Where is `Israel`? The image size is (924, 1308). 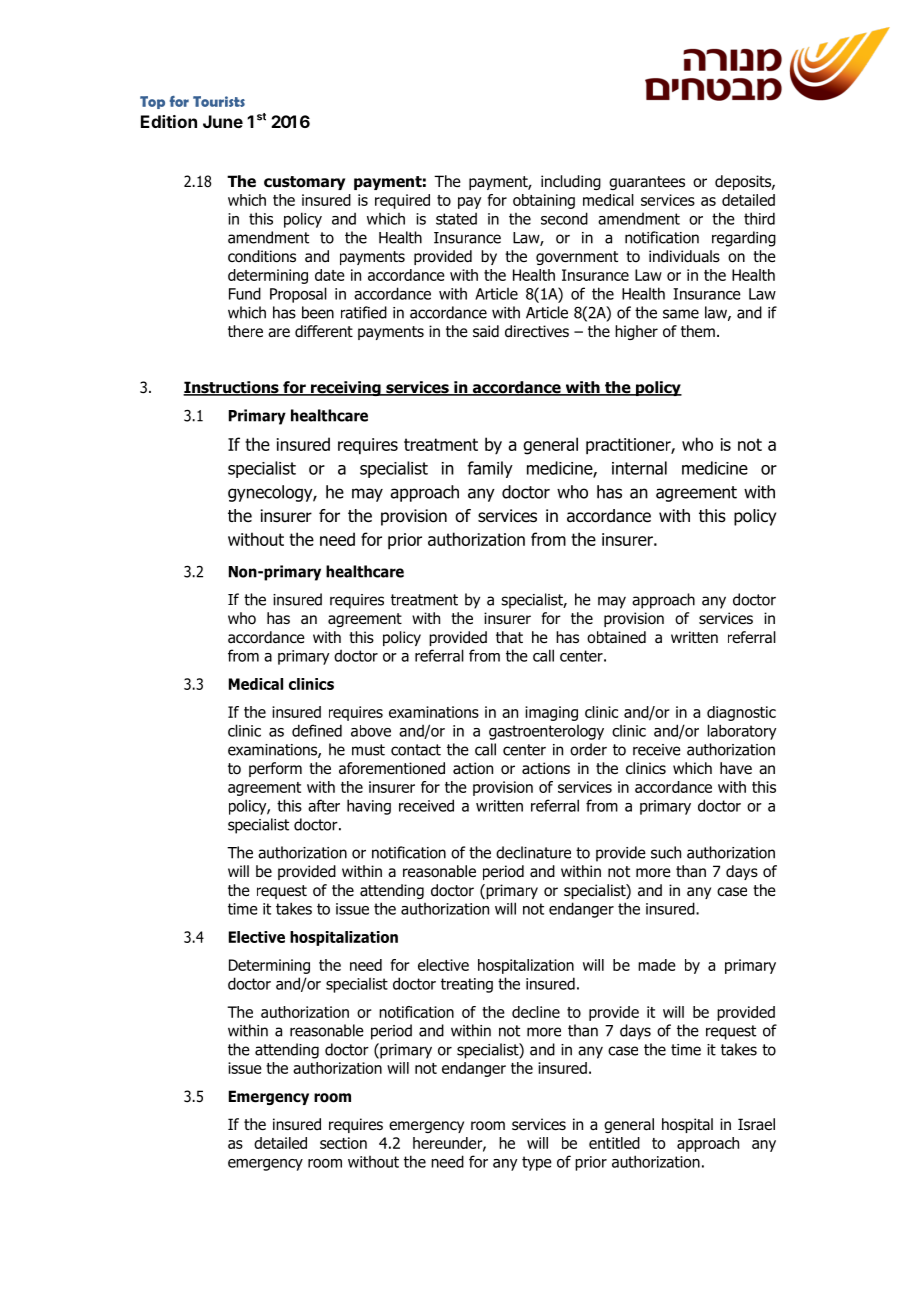
Israel is located at coordinates (756, 1124).
